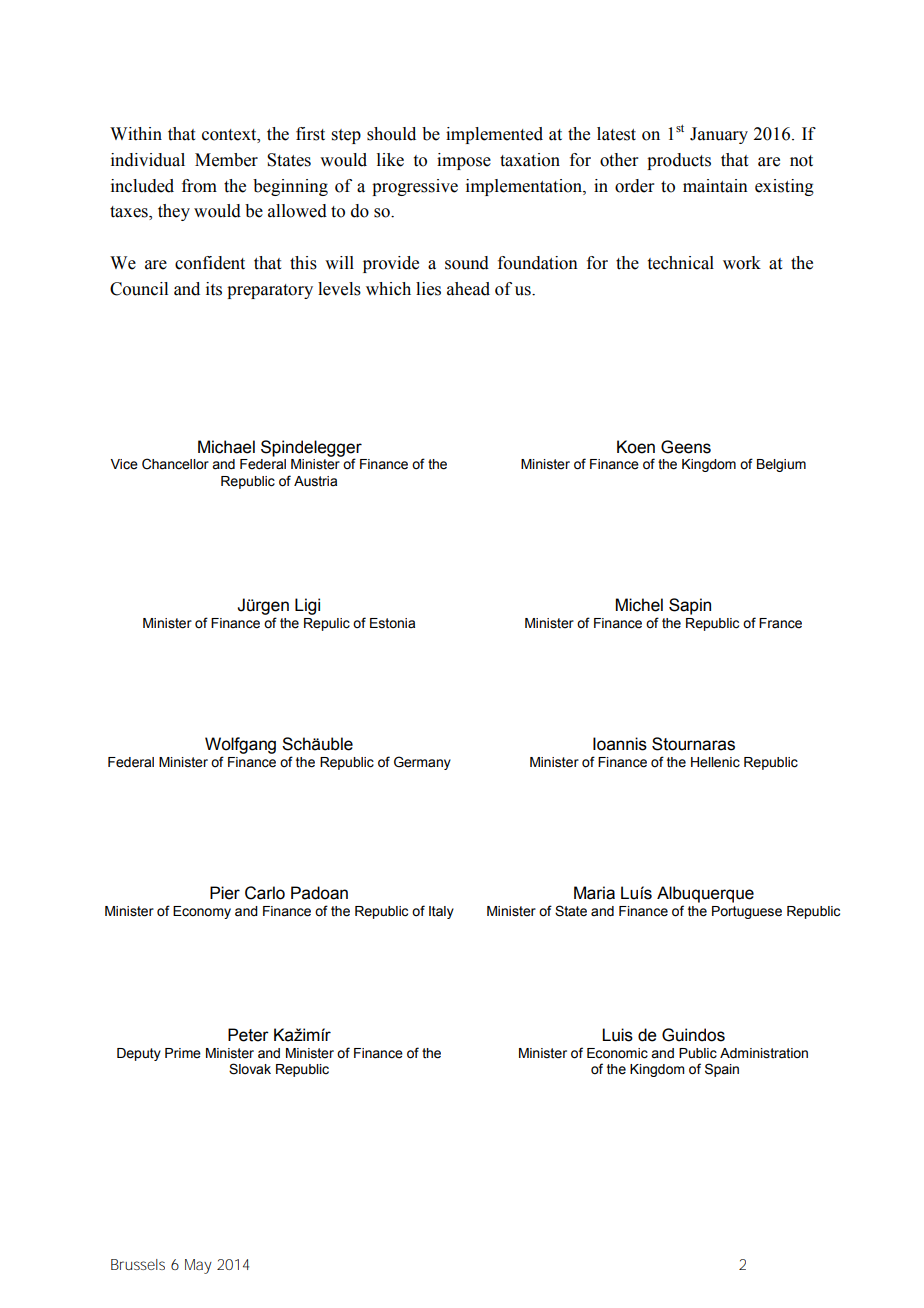 Image resolution: width=924 pixels, height=1308 pixels. I want to click on May, so click(198, 1266).
